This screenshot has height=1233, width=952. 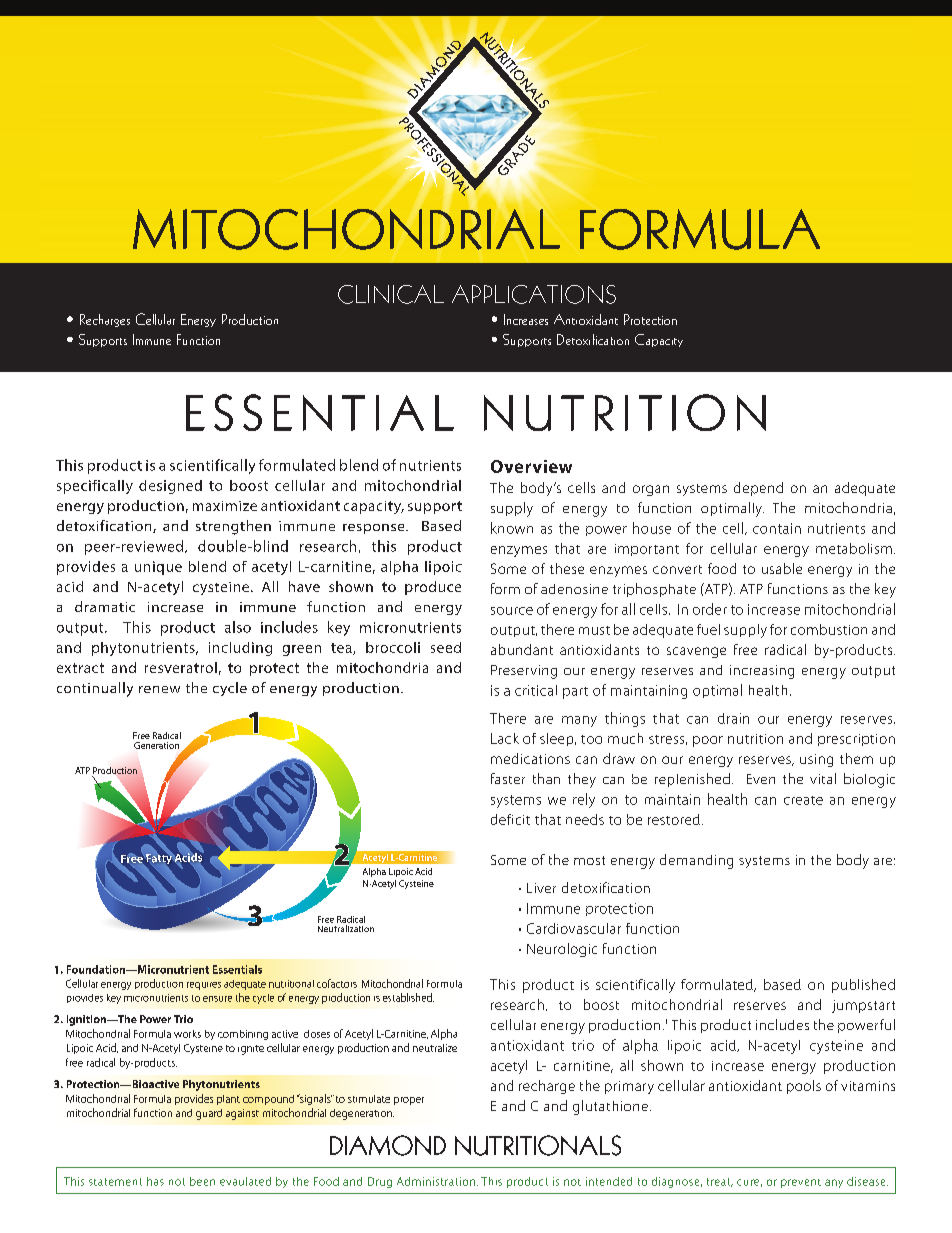 What do you see at coordinates (155, 1181) in the screenshot?
I see `has` at bounding box center [155, 1181].
